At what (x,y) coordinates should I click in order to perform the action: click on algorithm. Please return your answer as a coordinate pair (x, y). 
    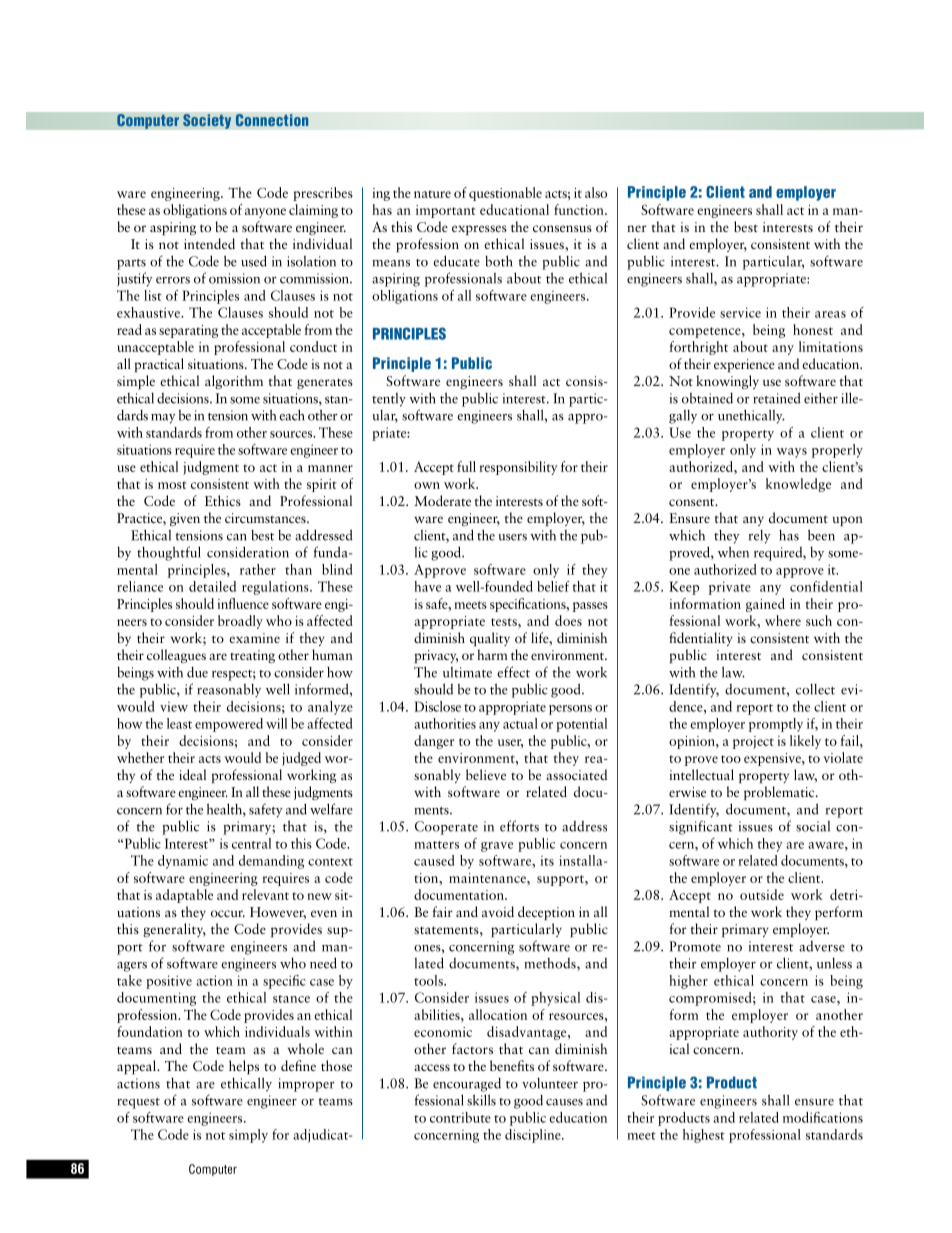
    Looking at the image, I should click on (234, 382).
